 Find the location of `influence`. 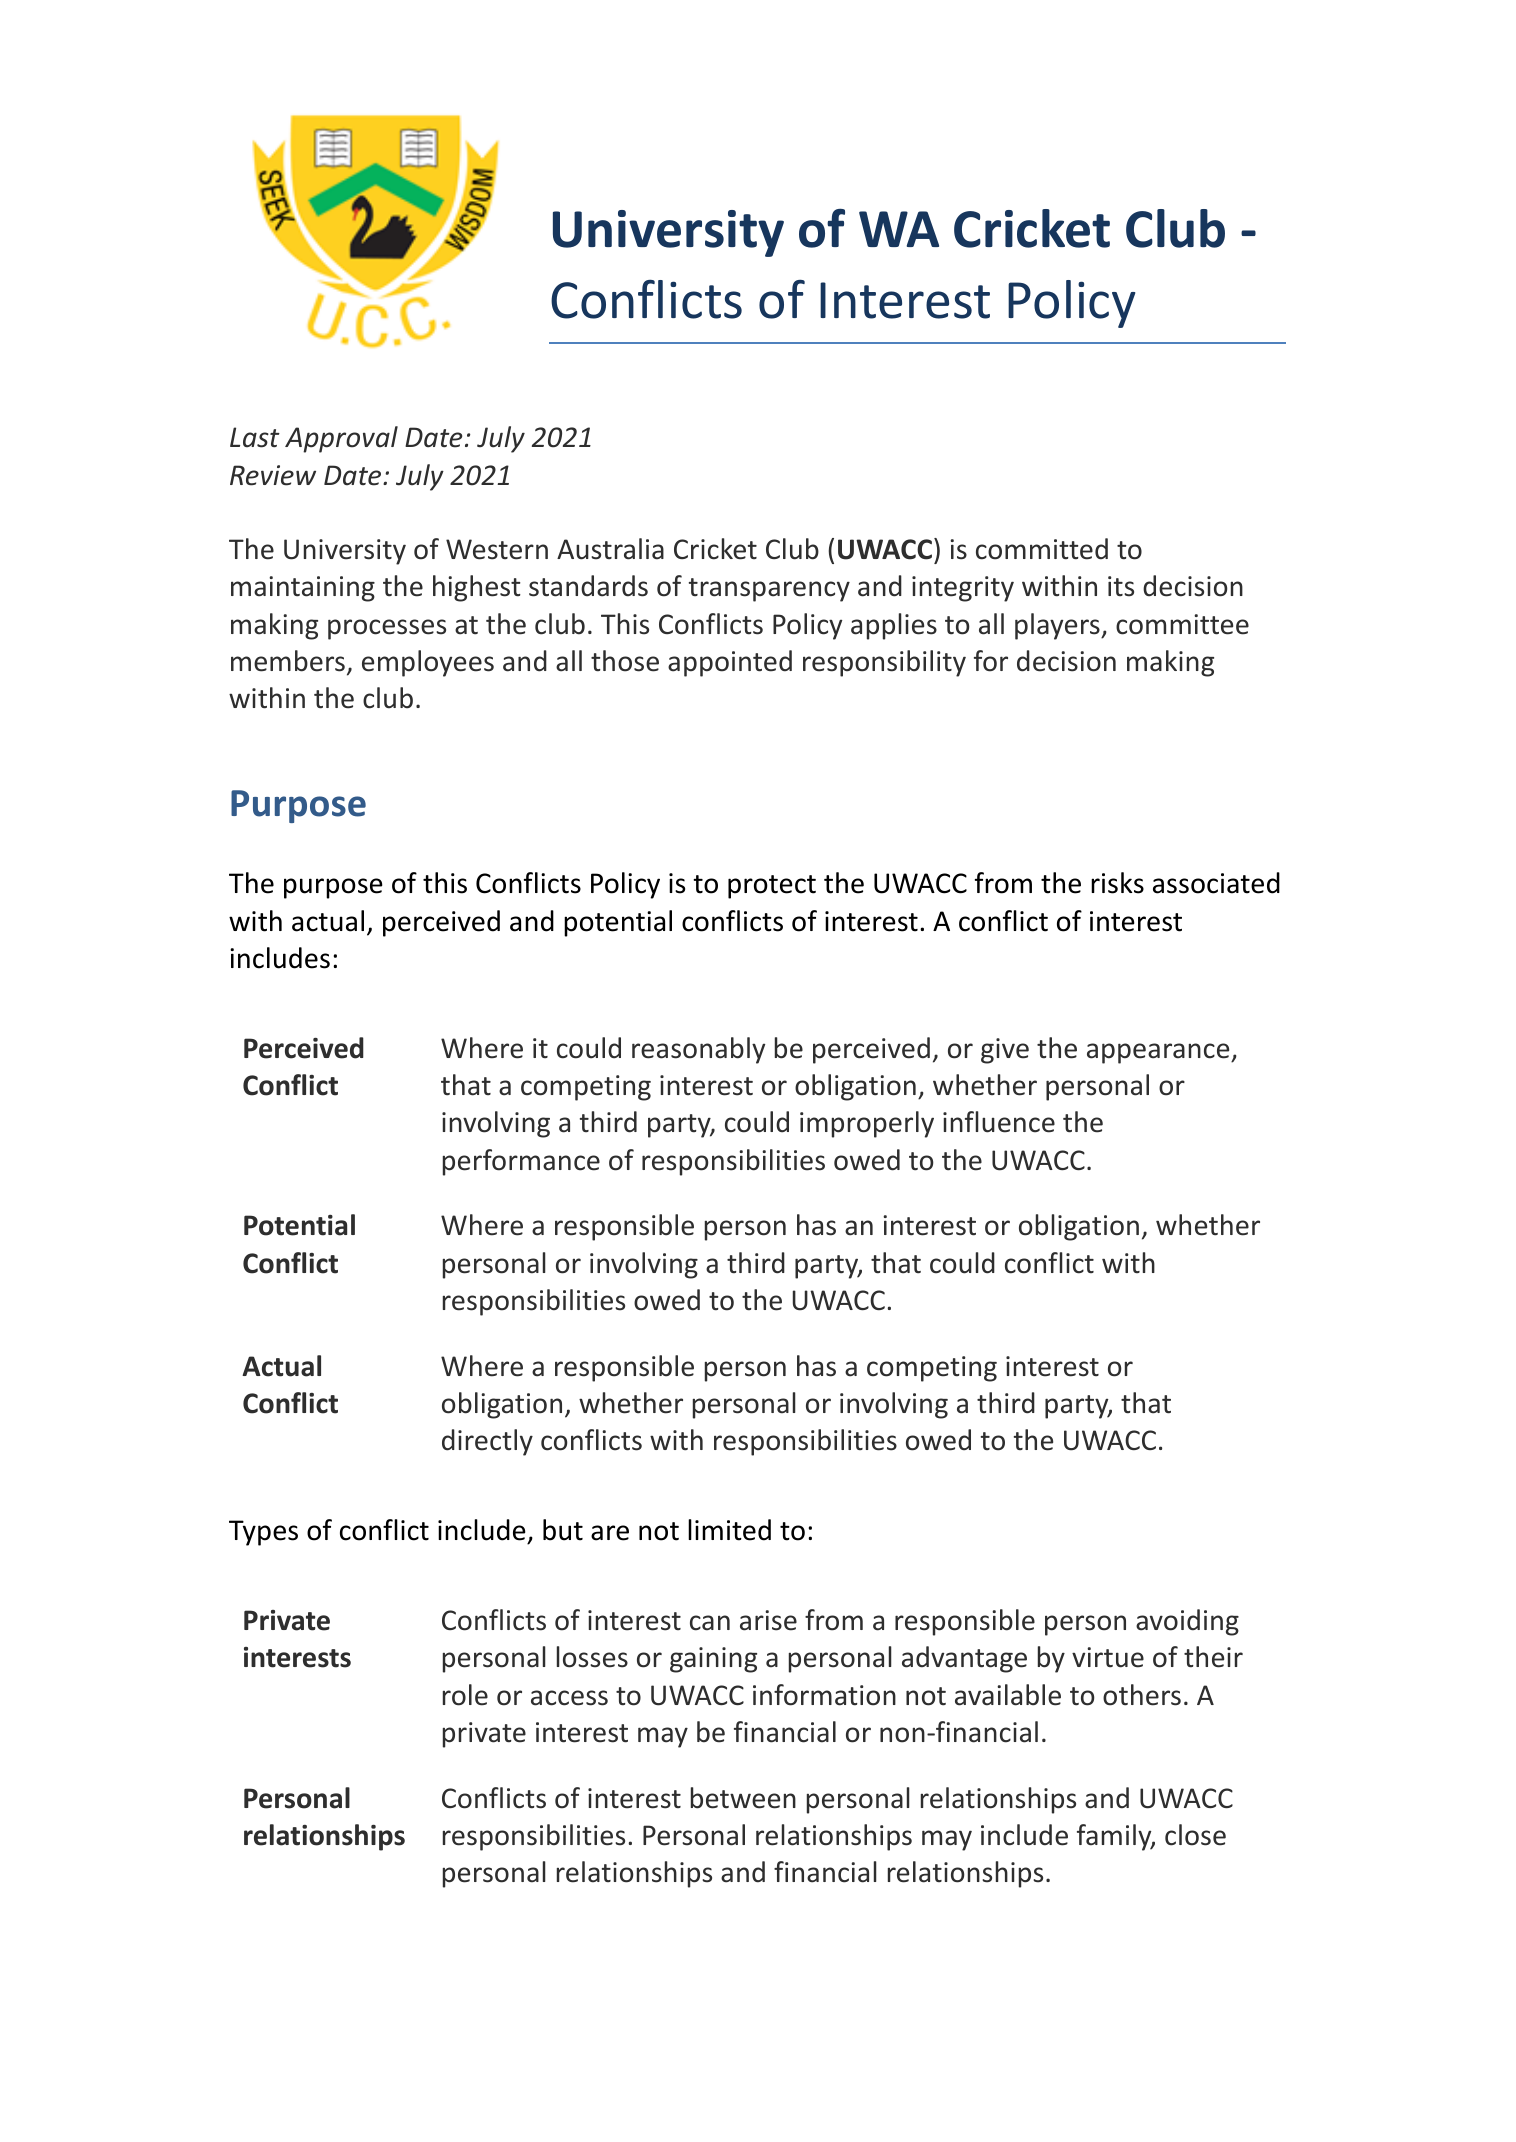

influence is located at coordinates (999, 1122).
